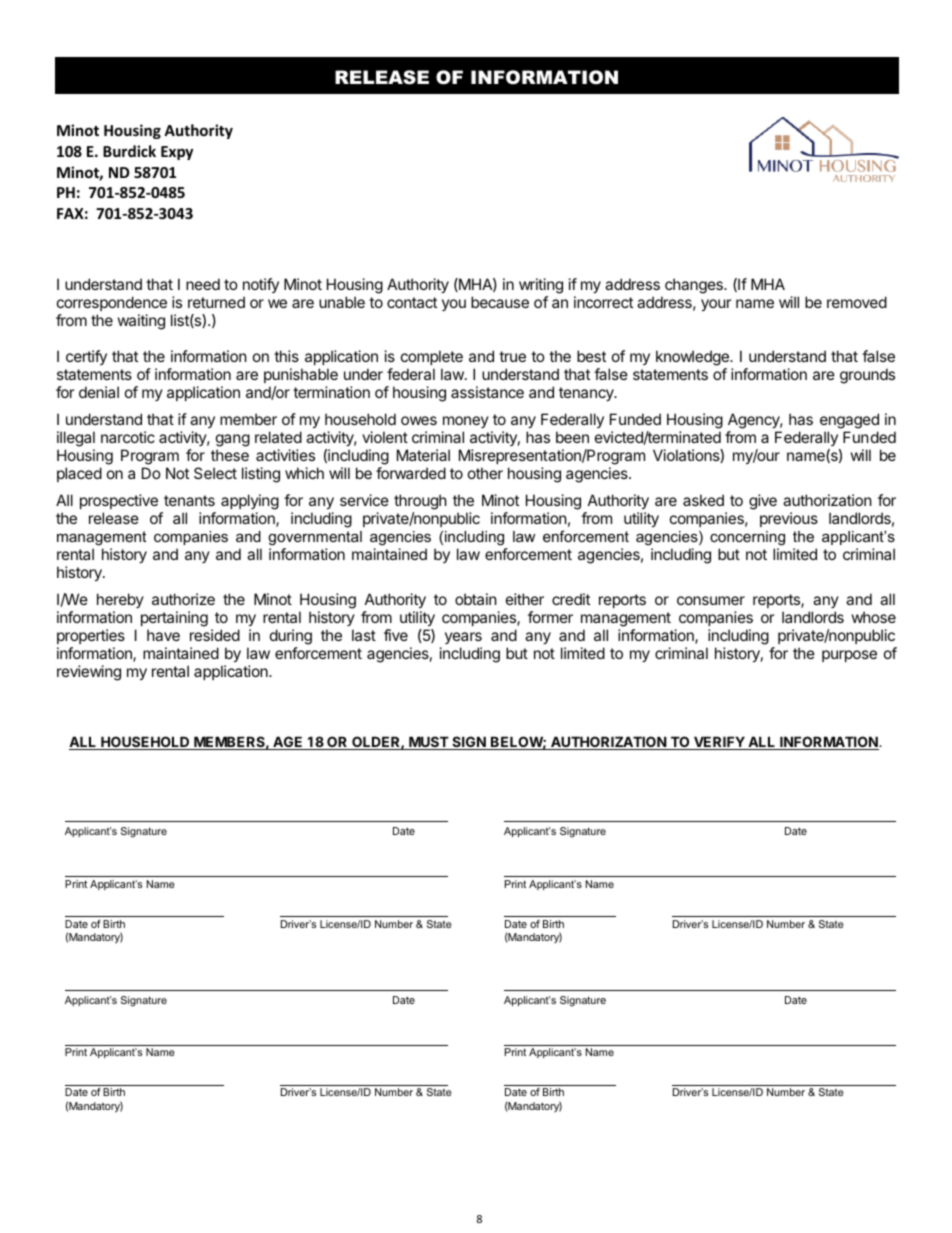 This screenshot has height=1233, width=952. Describe the element at coordinates (867, 376) in the screenshot. I see `grounds` at that location.
